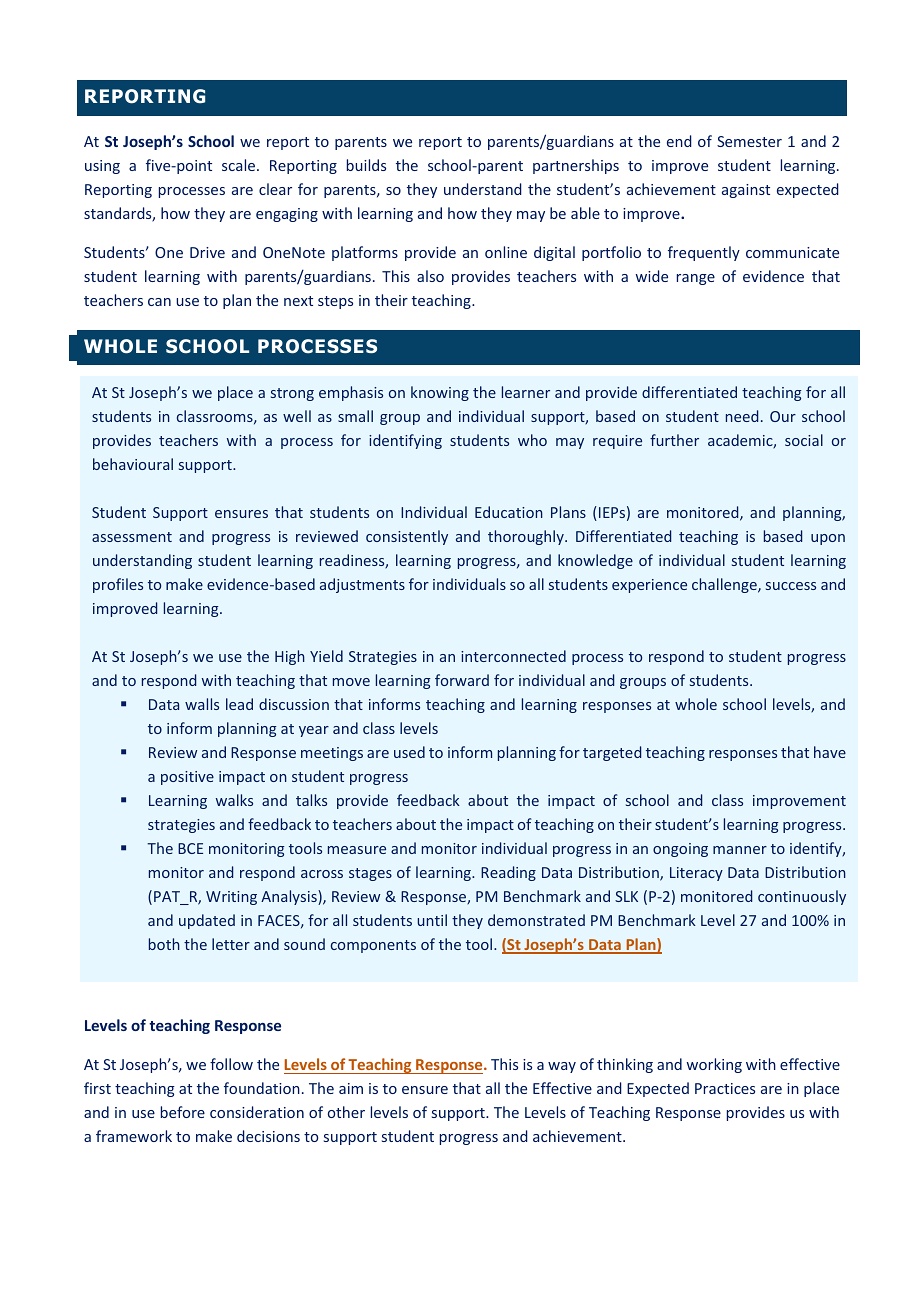 This screenshot has height=1308, width=924. What do you see at coordinates (240, 165) in the screenshot?
I see `scale` at bounding box center [240, 165].
